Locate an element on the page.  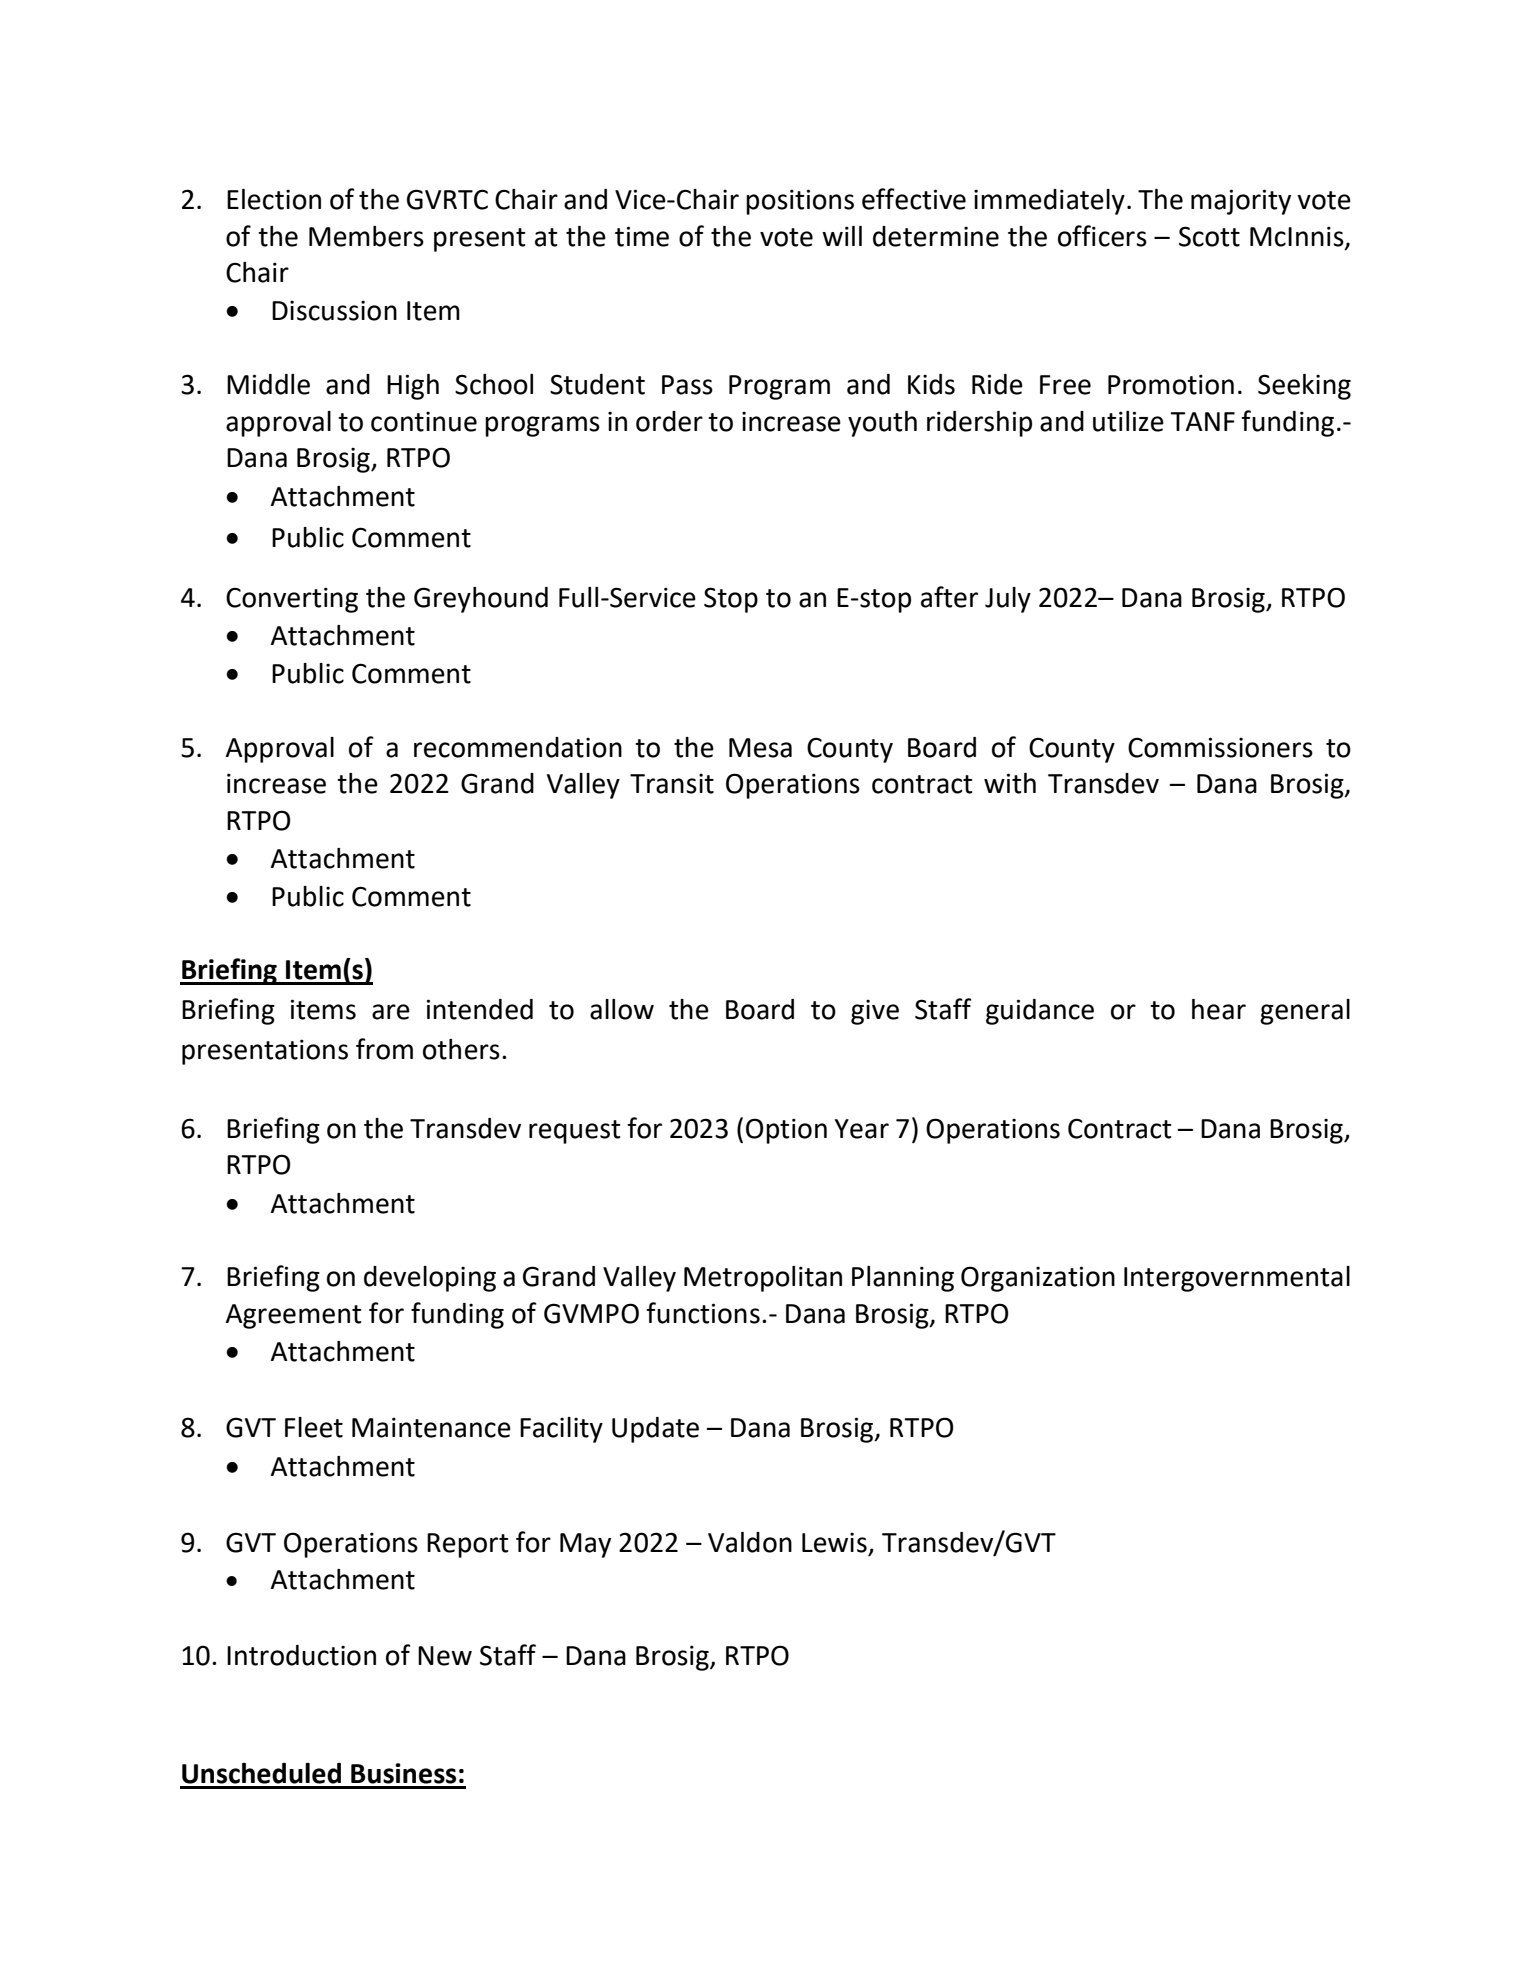
are is located at coordinates (391, 1012).
